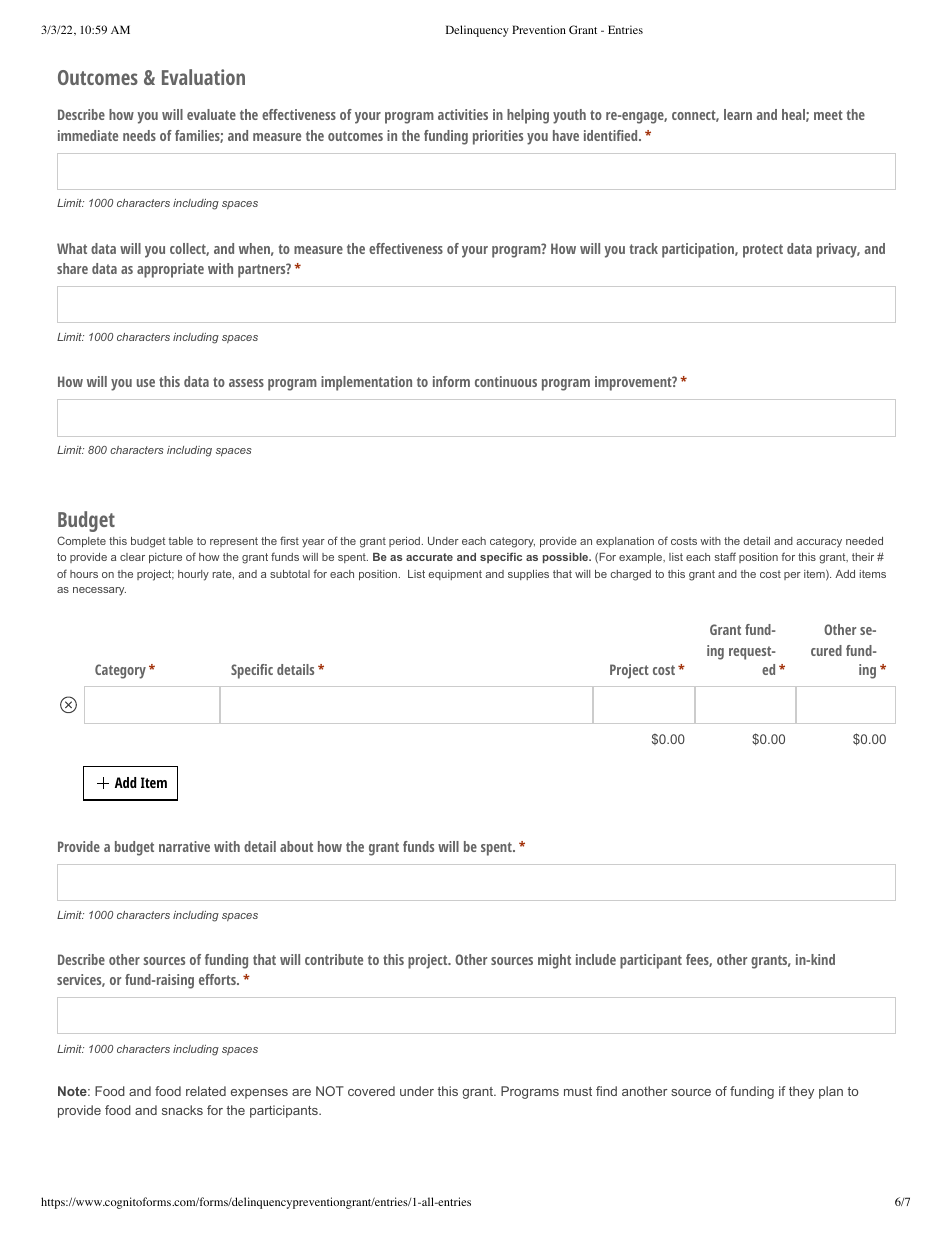 This screenshot has height=1233, width=952. Describe the element at coordinates (451, 381) in the screenshot. I see `inform` at that location.
